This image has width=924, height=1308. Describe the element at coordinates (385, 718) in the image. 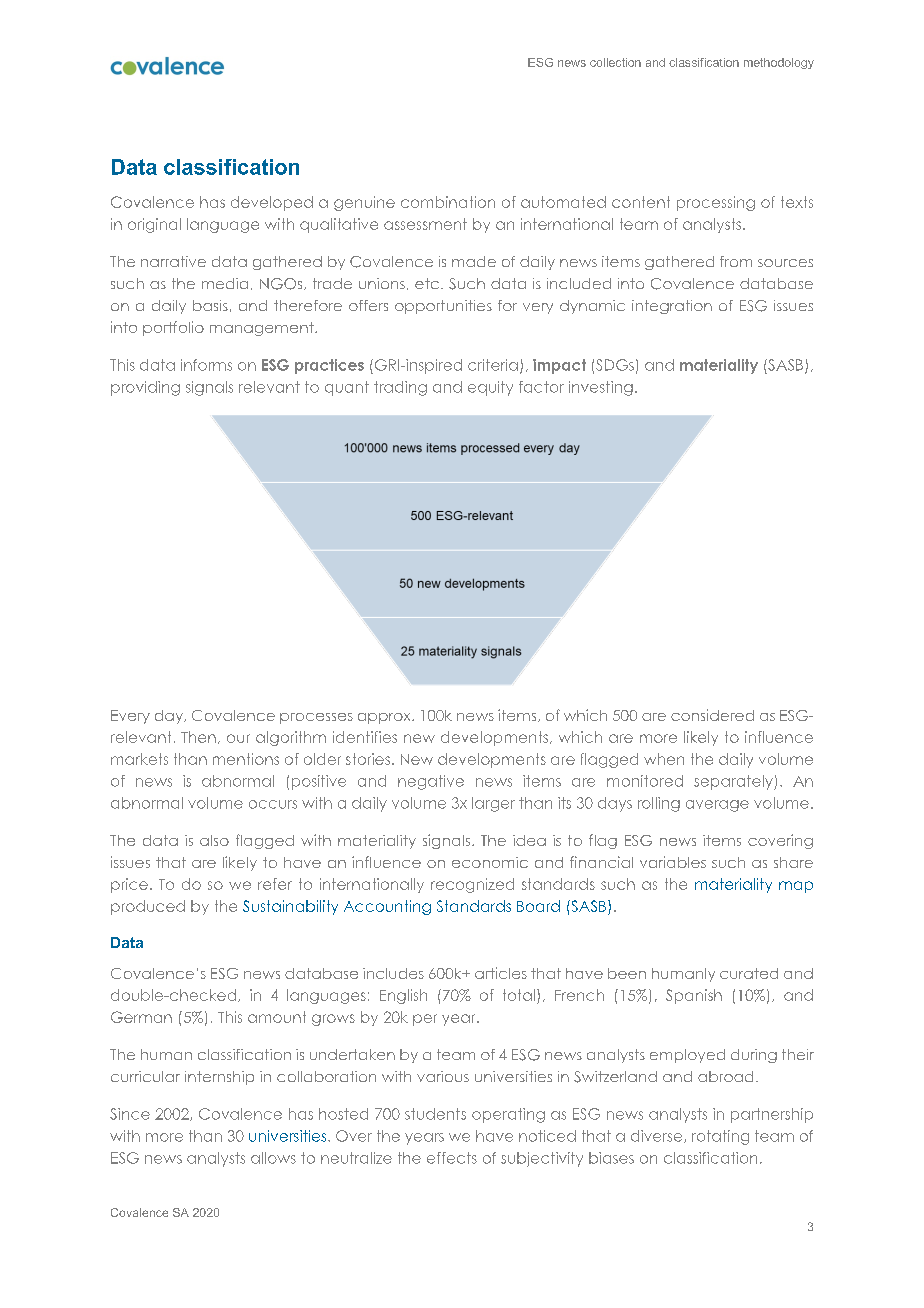

I see `approx` at that location.
